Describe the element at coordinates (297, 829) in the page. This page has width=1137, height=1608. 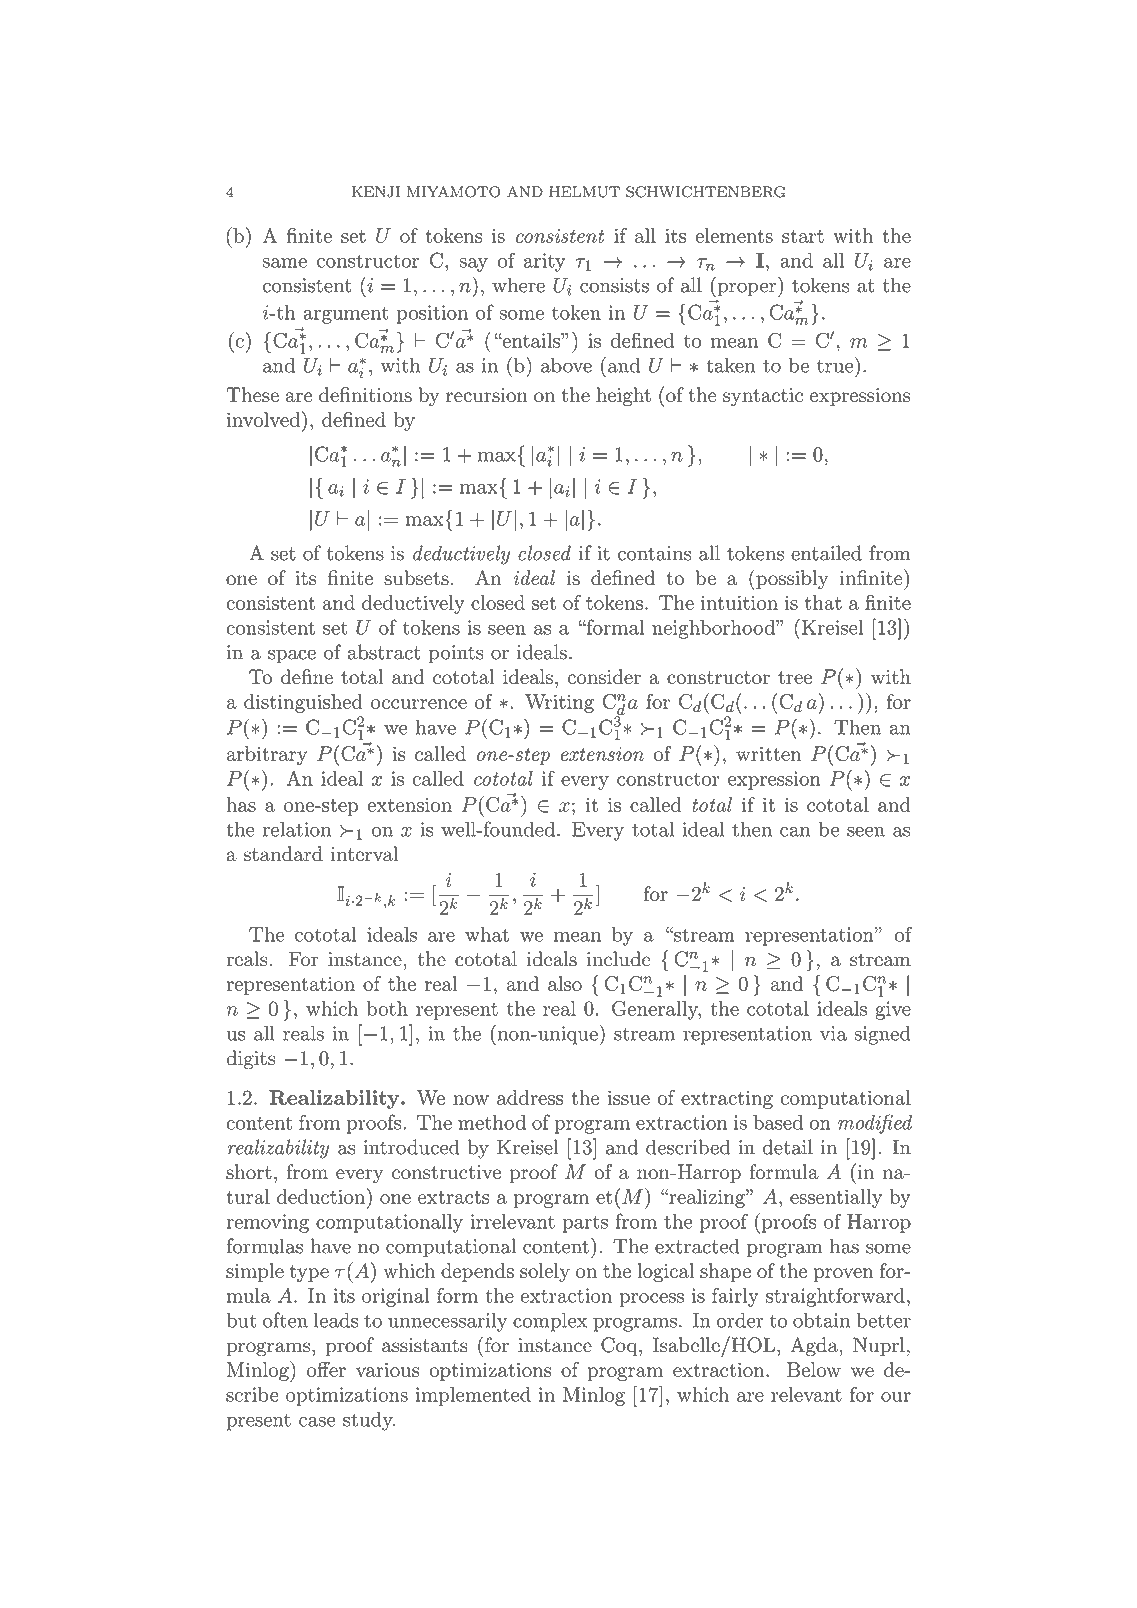
I see `relation` at that location.
